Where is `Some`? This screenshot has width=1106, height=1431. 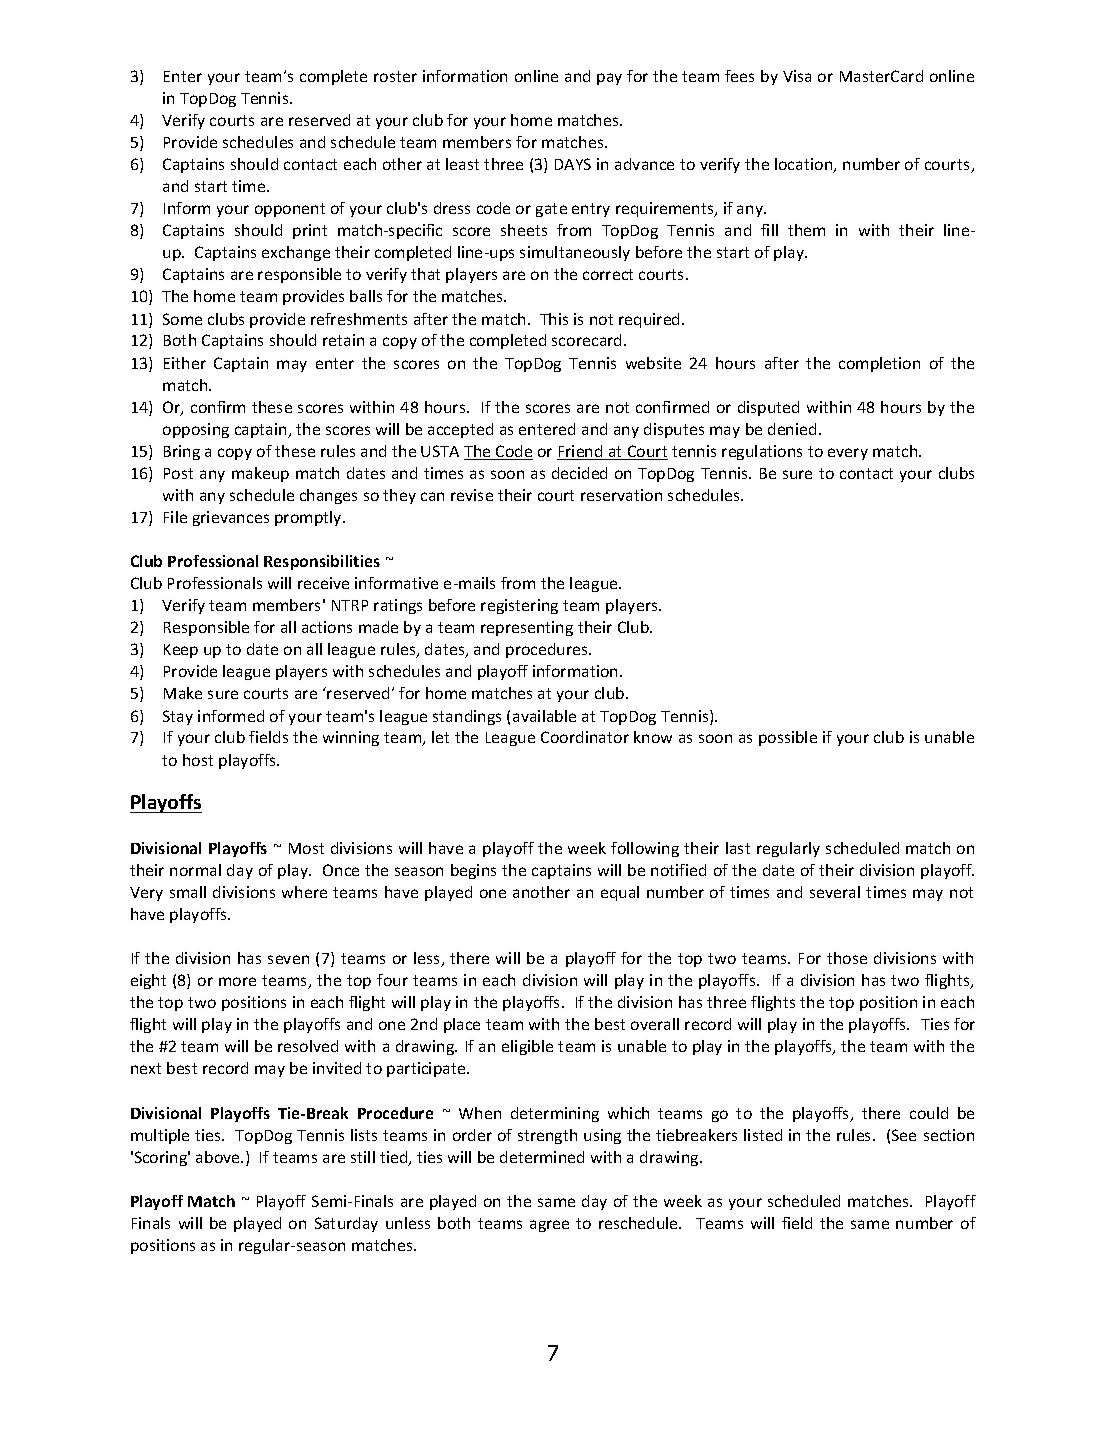 Some is located at coordinates (182, 319).
